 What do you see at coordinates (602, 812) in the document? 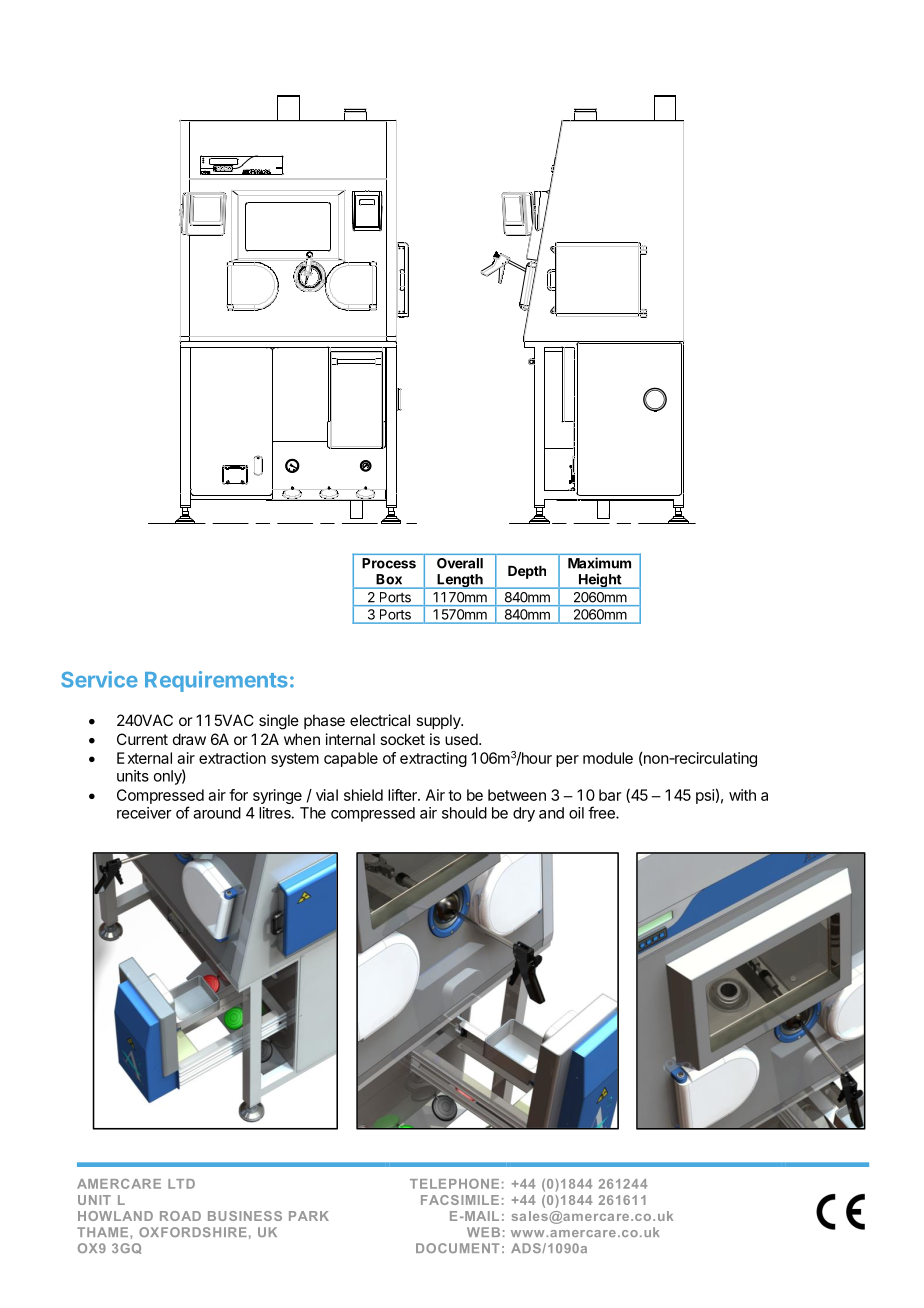
I see `free` at bounding box center [602, 812].
